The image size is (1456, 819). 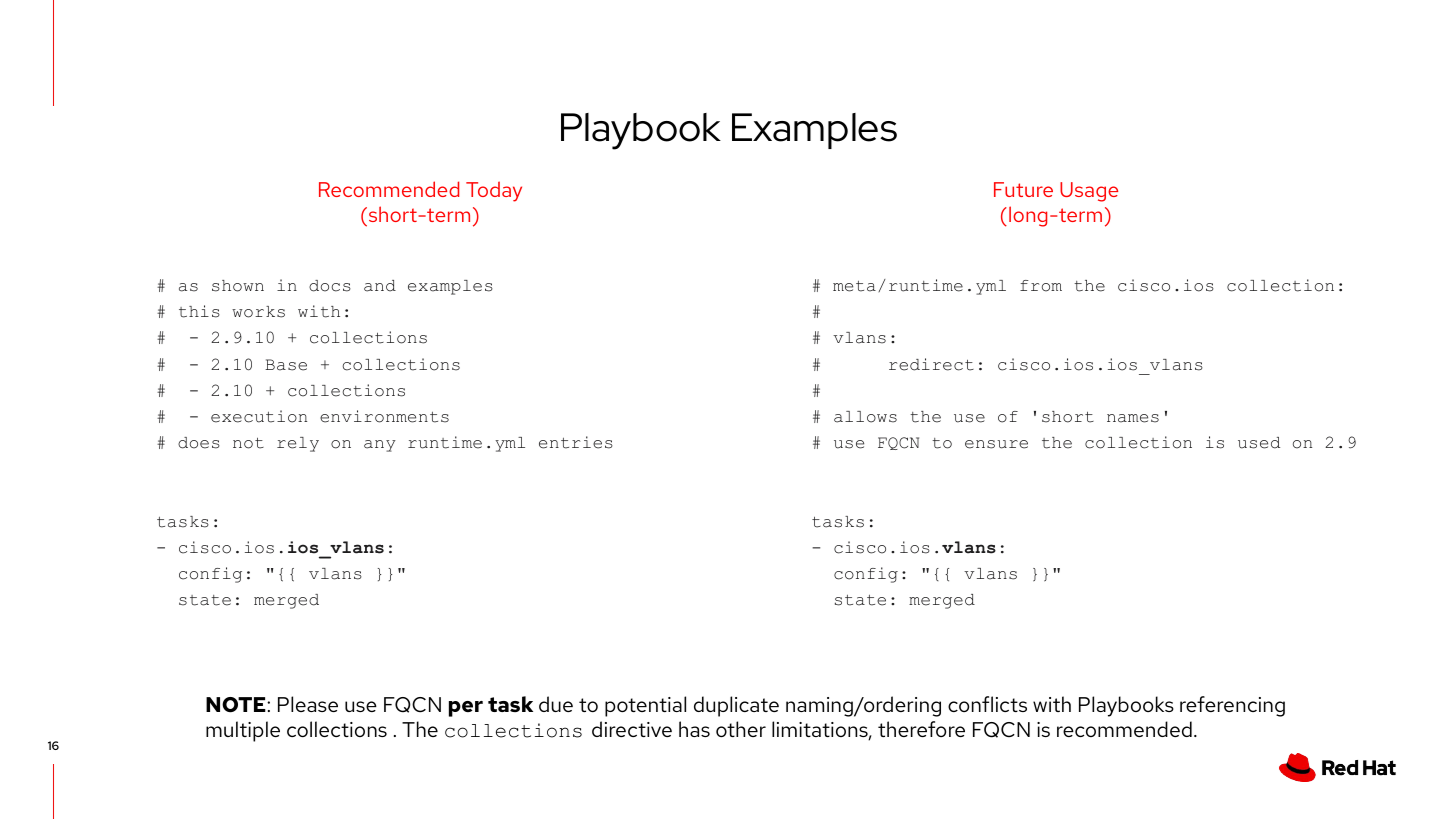 I want to click on Future, so click(x=1023, y=189).
